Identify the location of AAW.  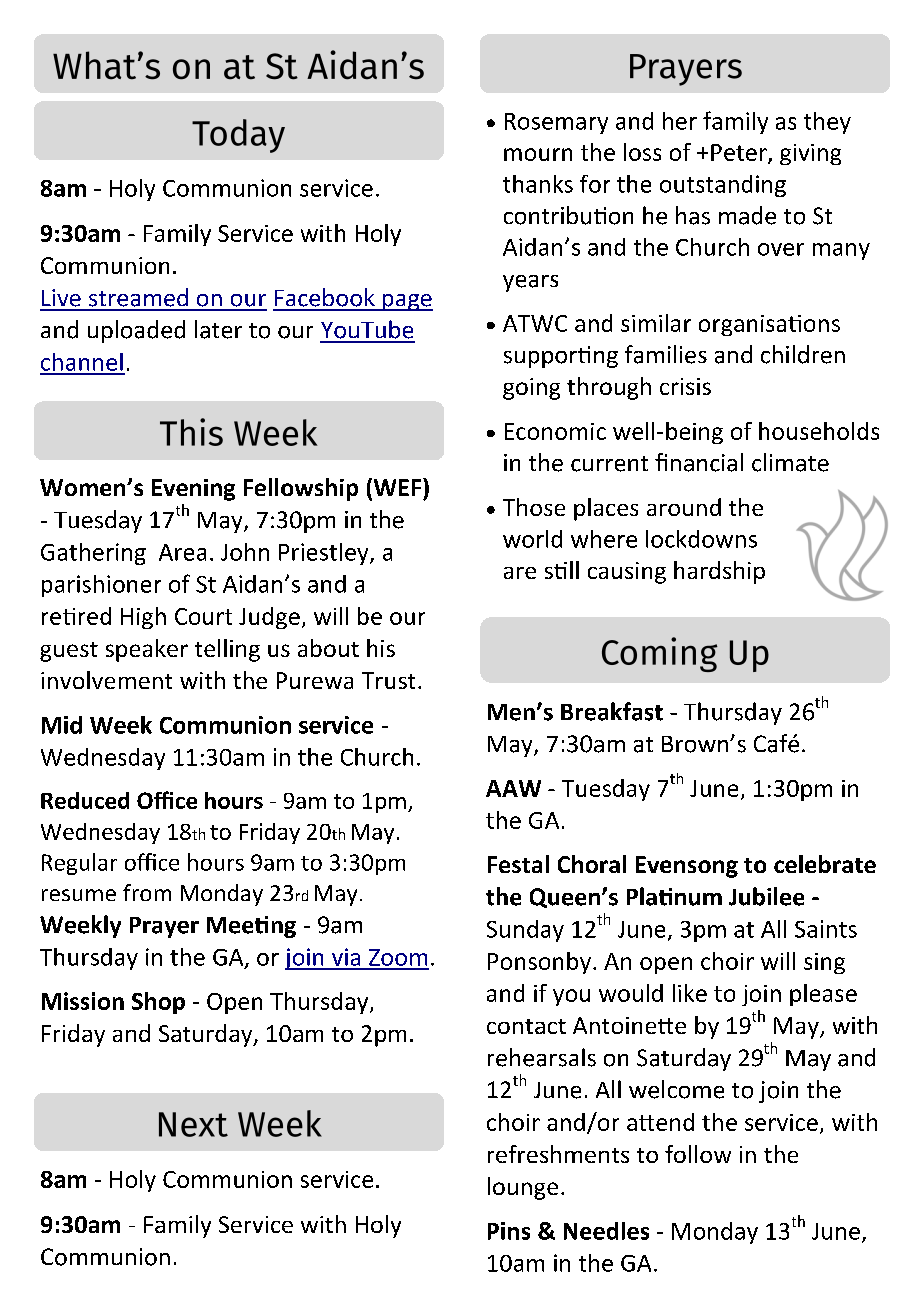
(513, 788).
